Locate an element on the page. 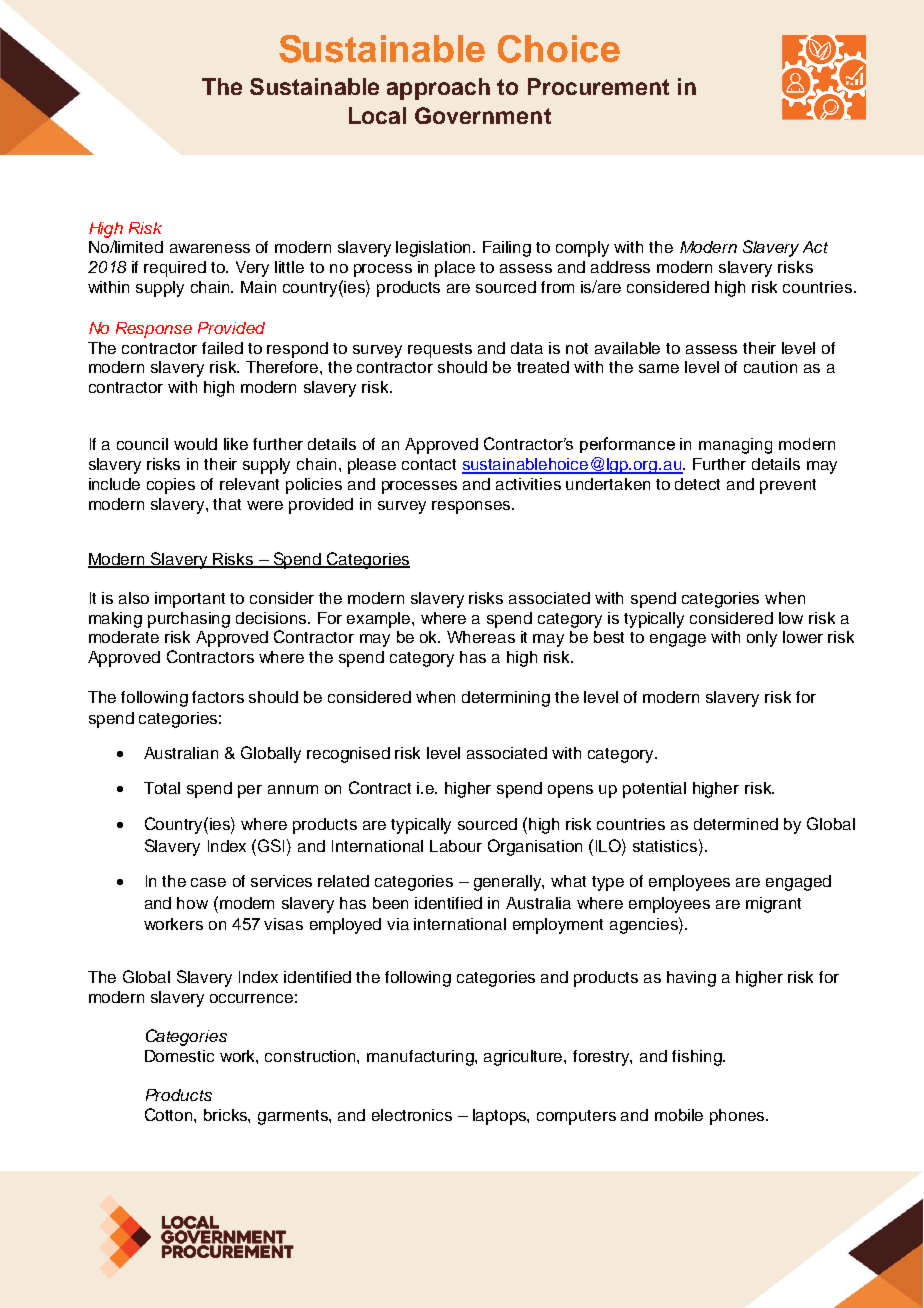 The image size is (924, 1308). determining is located at coordinates (506, 699).
